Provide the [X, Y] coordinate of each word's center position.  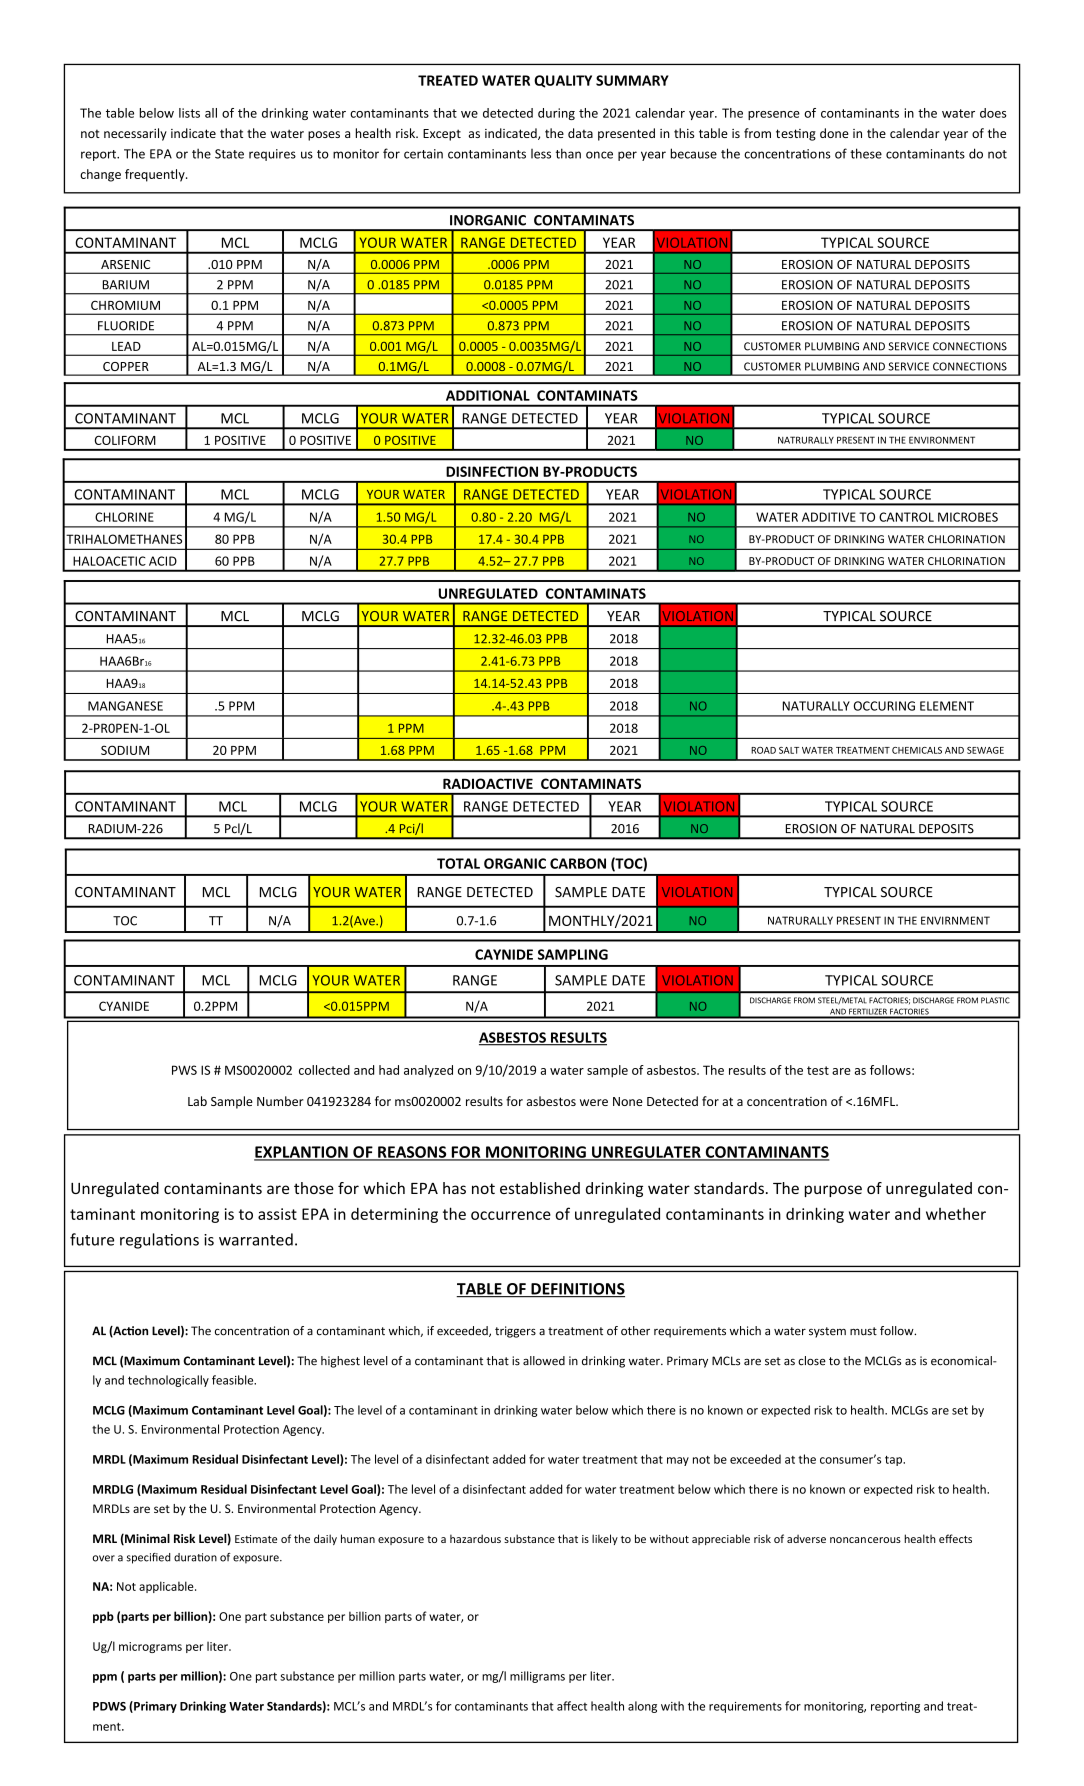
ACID [163, 561]
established [540, 1188]
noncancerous [865, 1540]
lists [189, 113]
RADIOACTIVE [488, 783]
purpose [833, 1191]
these [866, 153]
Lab [197, 1101]
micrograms [150, 1647]
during [556, 114]
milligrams [537, 1677]
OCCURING [884, 706]
